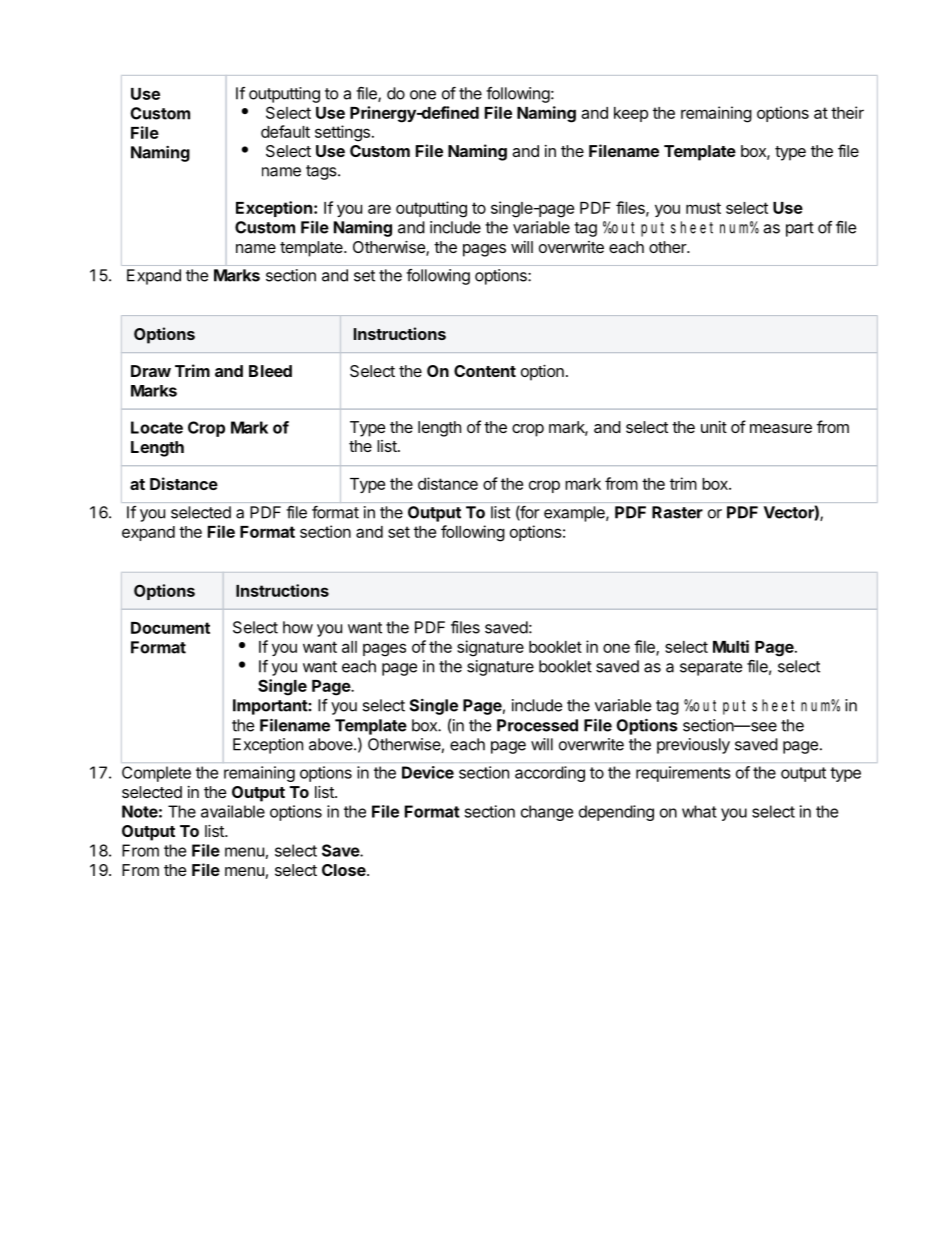  I want to click on part, so click(800, 229).
